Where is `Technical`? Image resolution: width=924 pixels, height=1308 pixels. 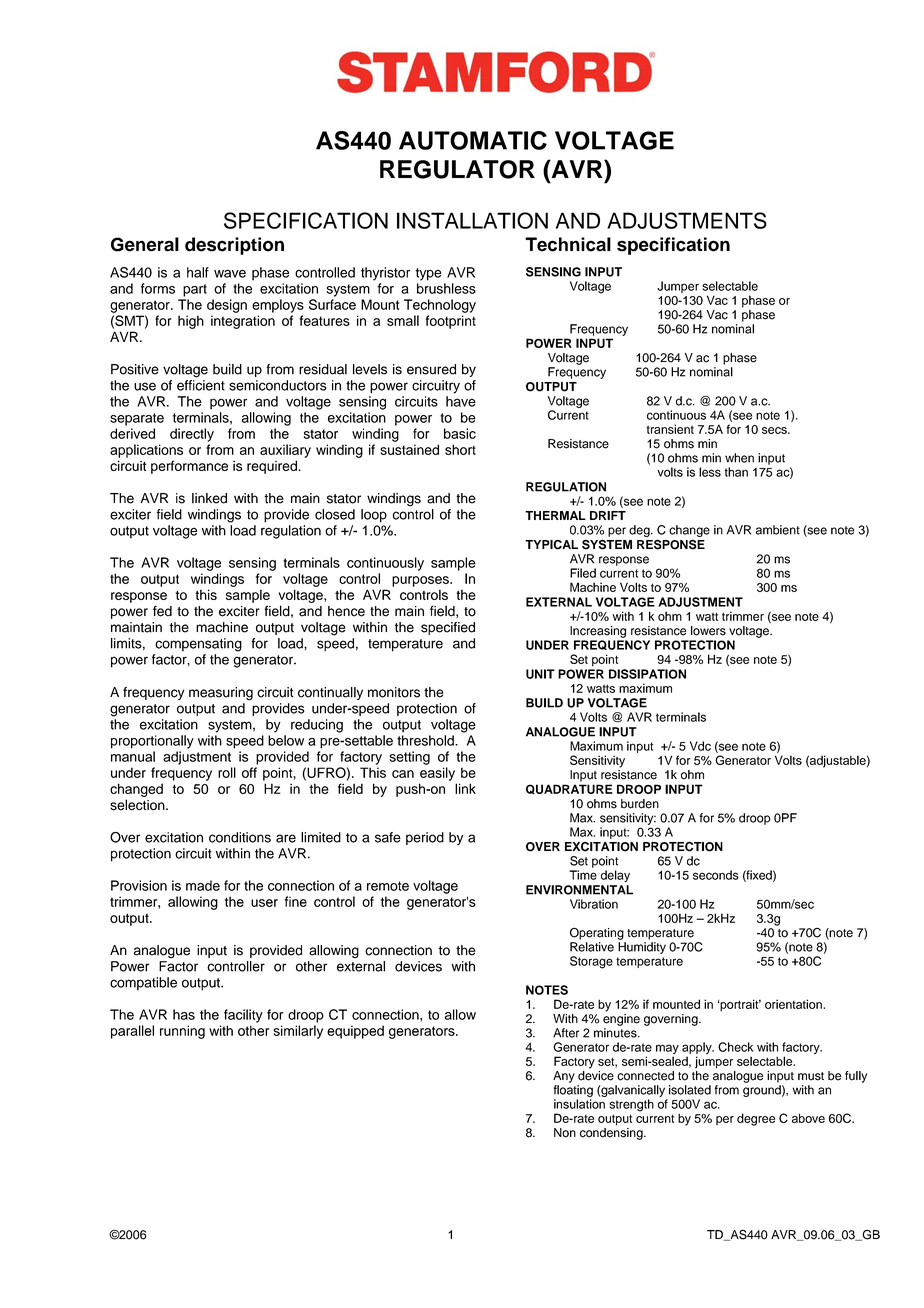
Technical is located at coordinates (568, 244).
